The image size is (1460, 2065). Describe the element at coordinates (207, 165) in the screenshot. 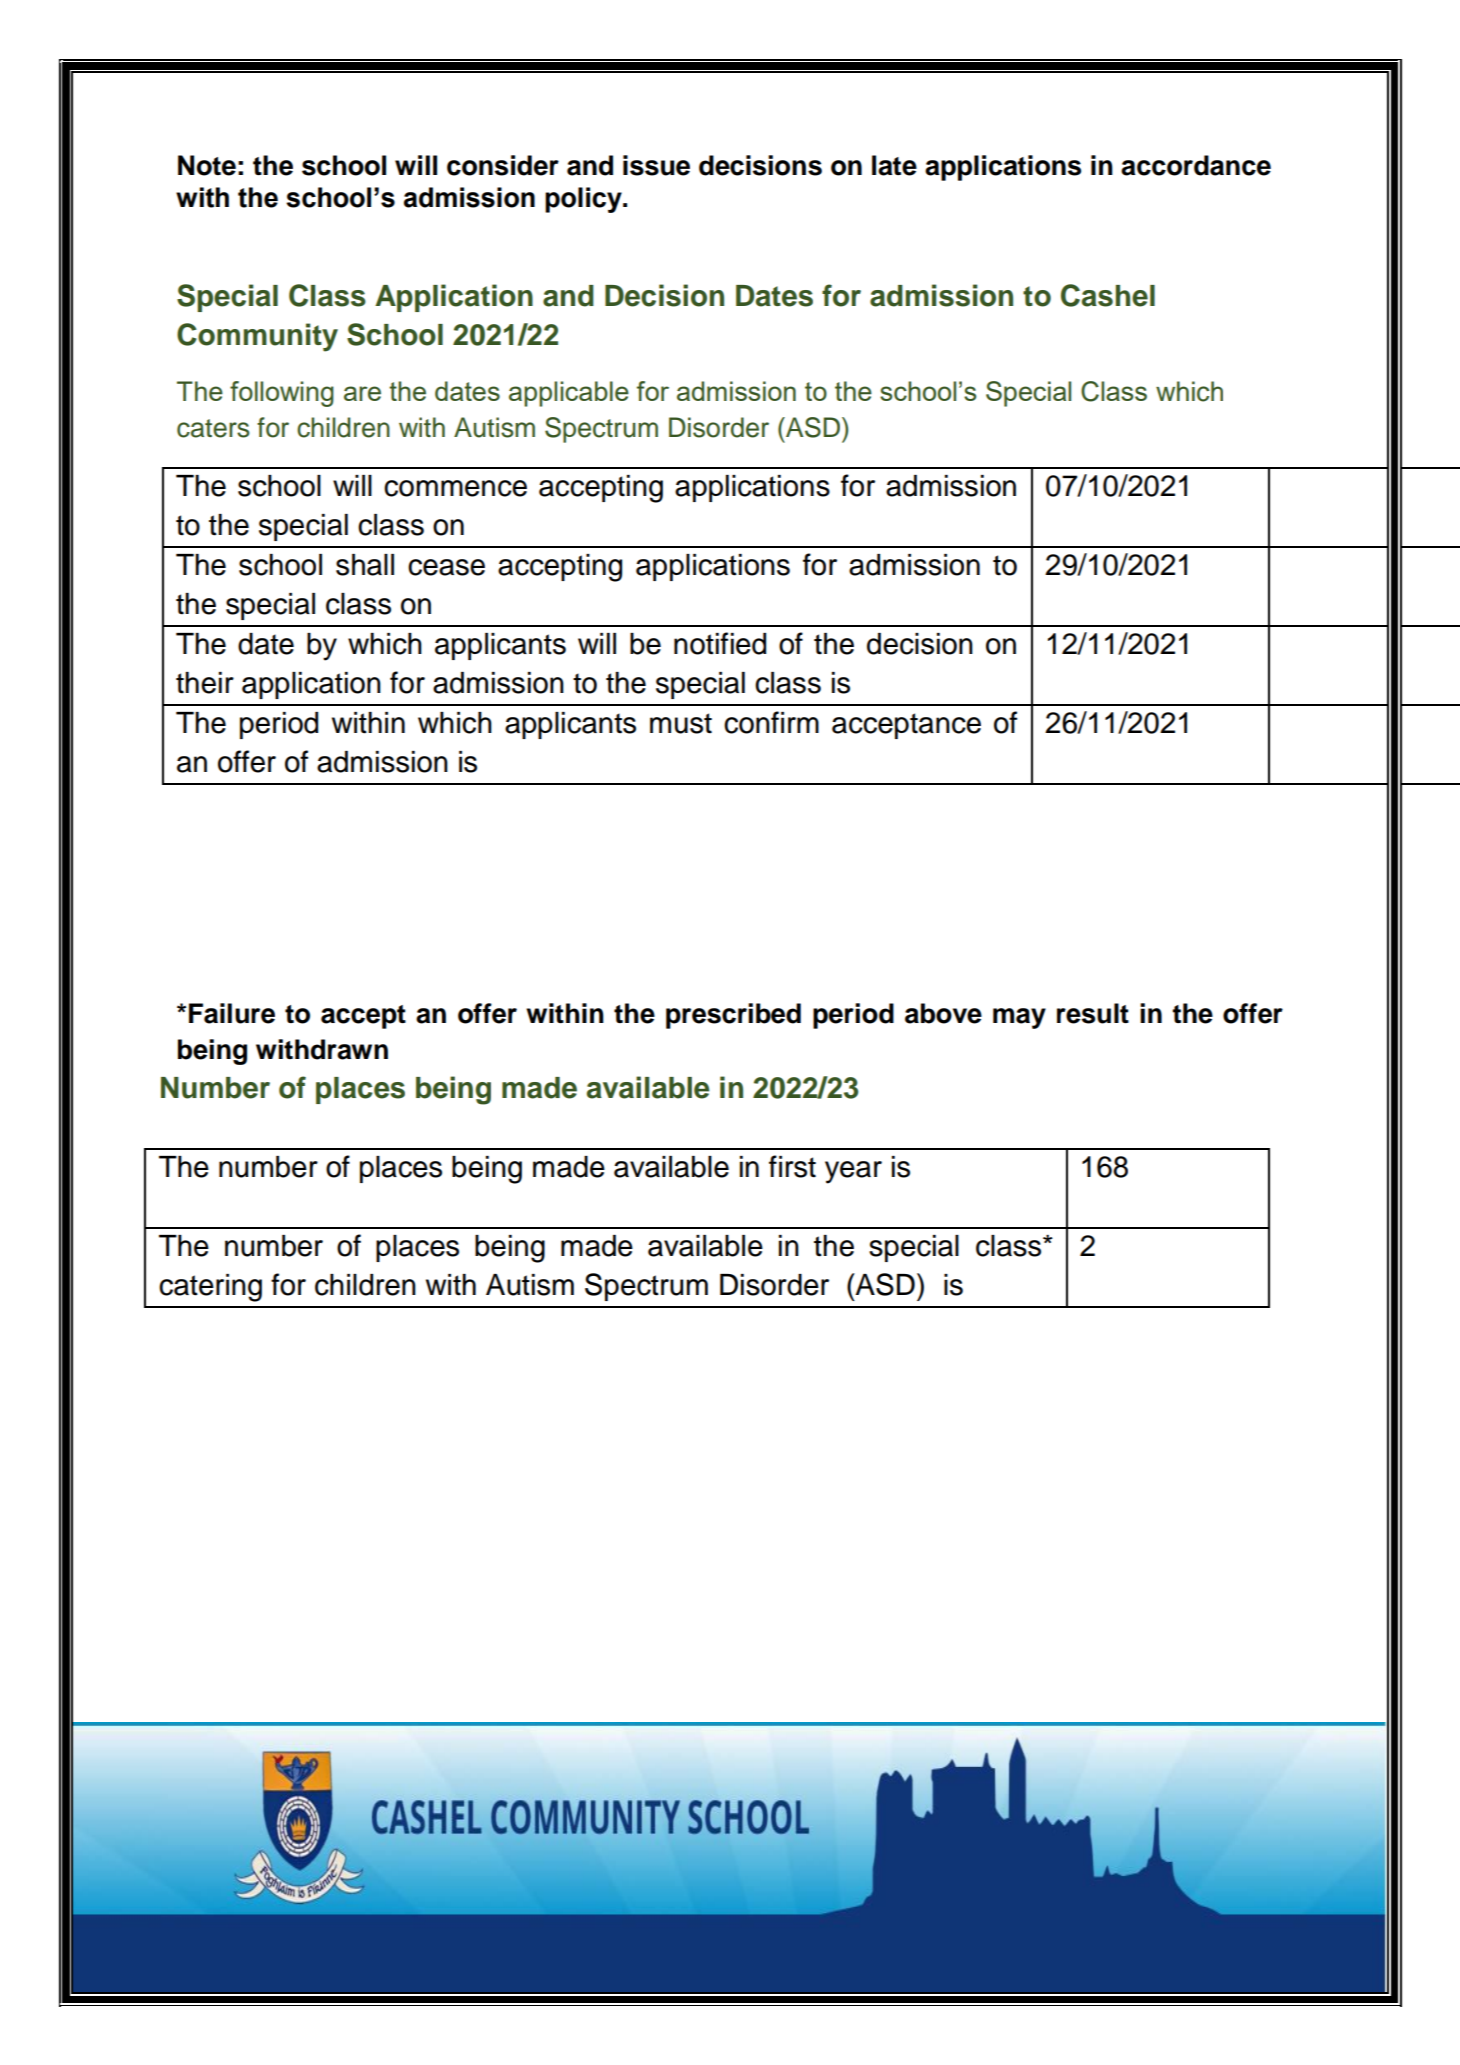

I see `Note` at that location.
